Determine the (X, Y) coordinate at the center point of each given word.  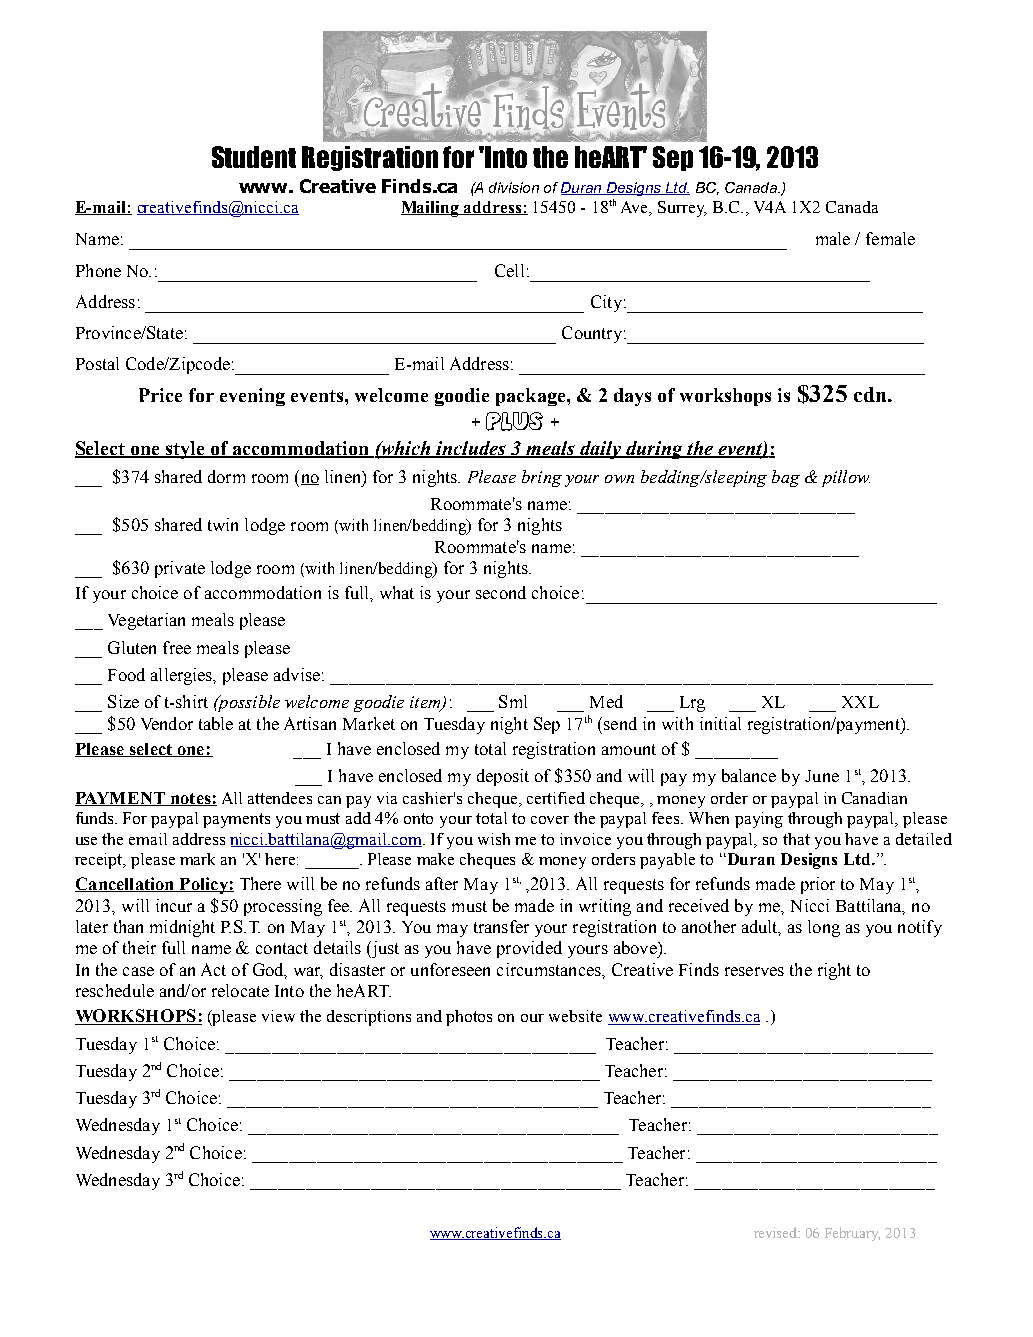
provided (529, 949)
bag (786, 478)
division (514, 187)
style (185, 450)
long (824, 928)
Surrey (682, 209)
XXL (860, 702)
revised (777, 1232)
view (278, 1016)
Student (254, 157)
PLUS (514, 421)
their (139, 947)
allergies (183, 676)
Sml (513, 701)
